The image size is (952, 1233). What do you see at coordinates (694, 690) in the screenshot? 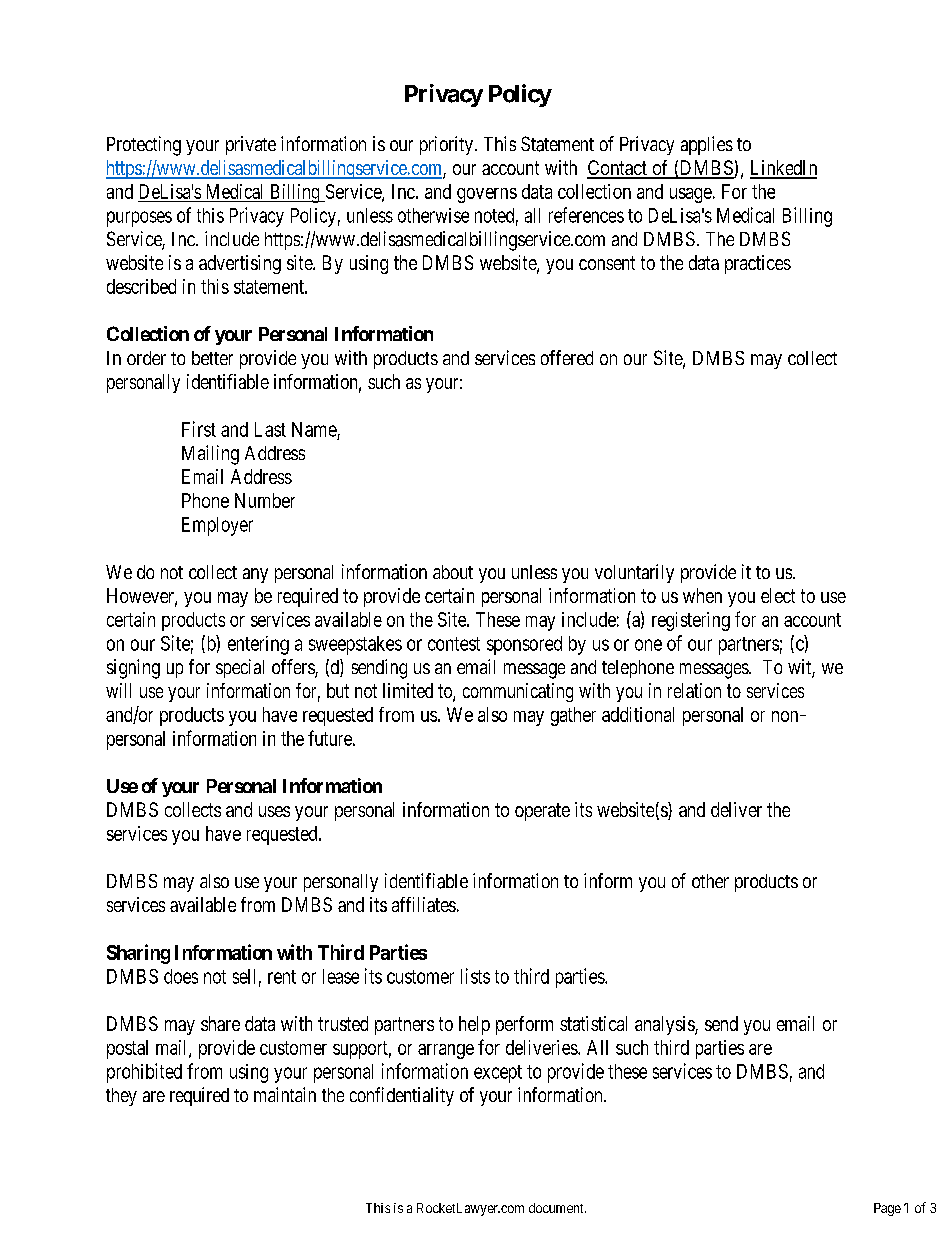
I see `relation` at bounding box center [694, 690].
